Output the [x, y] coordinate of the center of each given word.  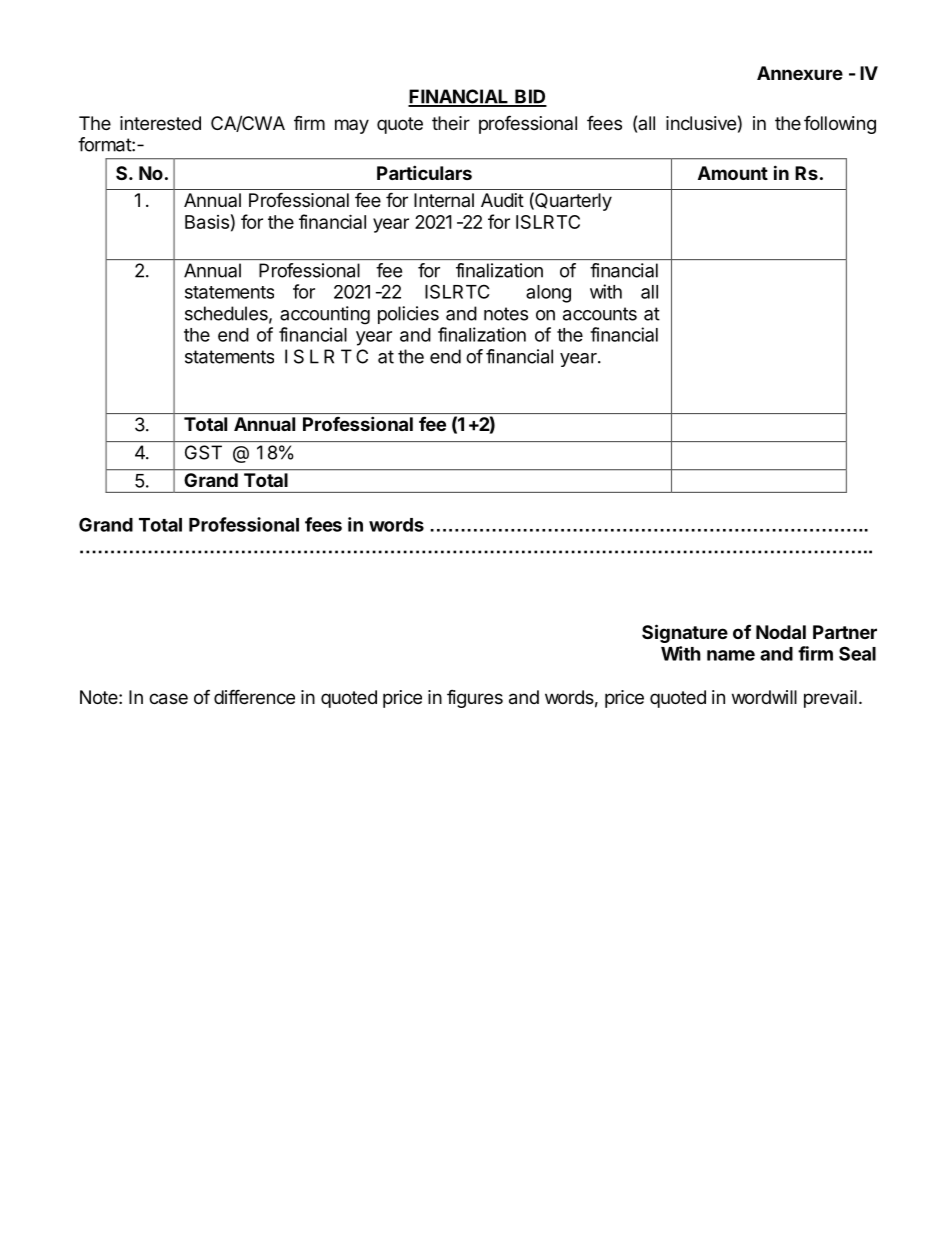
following [840, 124]
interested [160, 123]
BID [530, 97]
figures [475, 698]
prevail [830, 699]
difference [254, 696]
